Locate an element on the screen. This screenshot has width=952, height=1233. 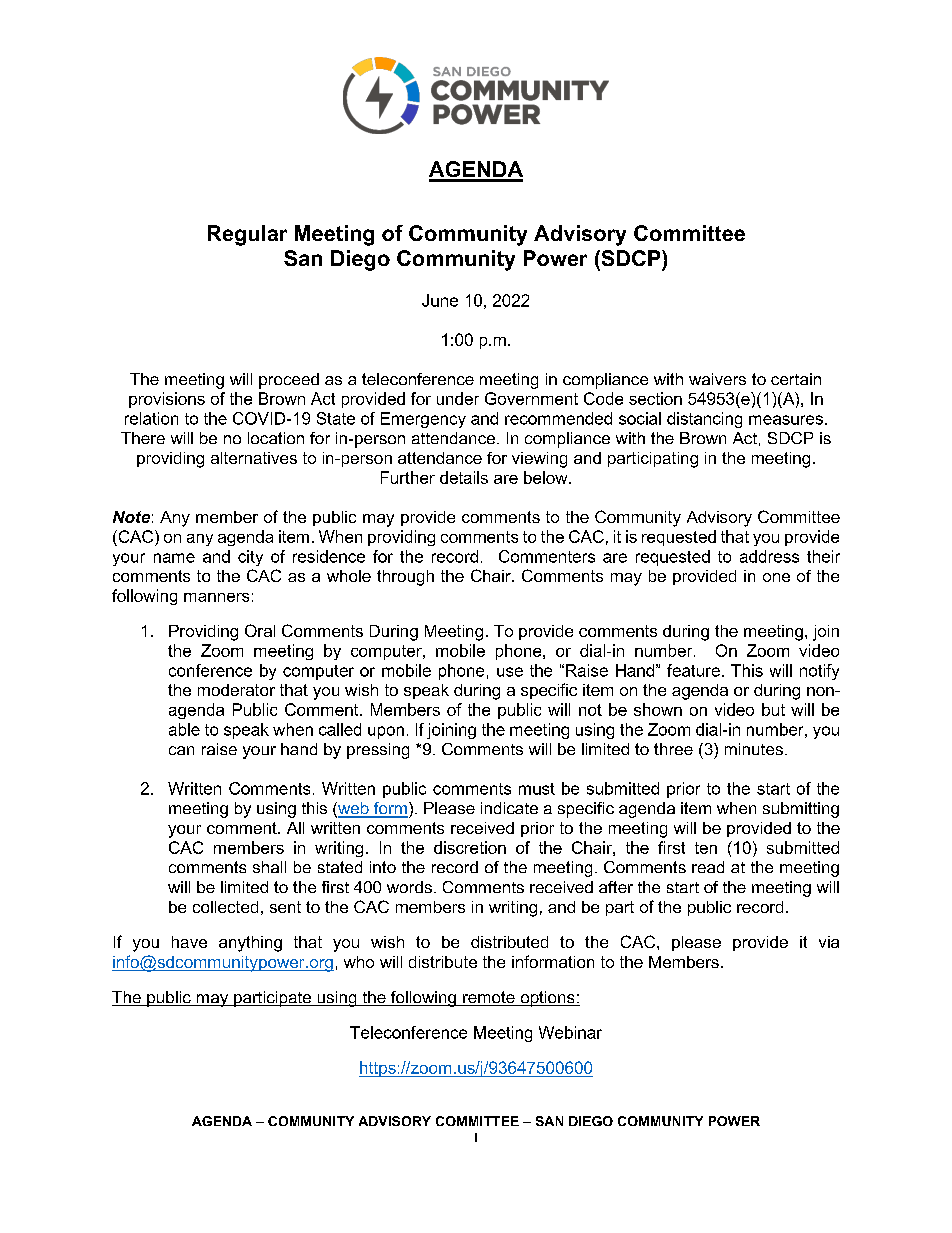
June is located at coordinates (440, 300).
